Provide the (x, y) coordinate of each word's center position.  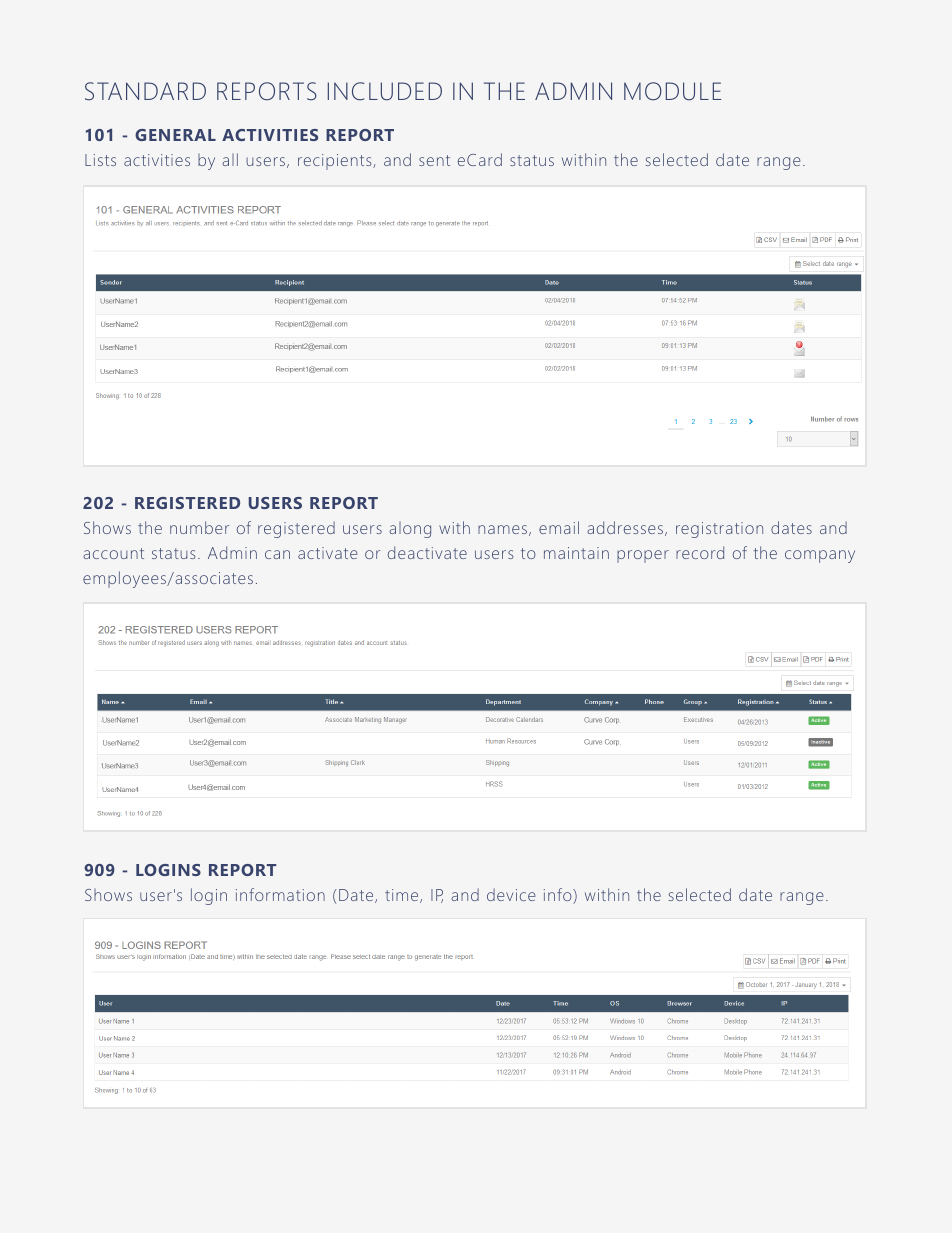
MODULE (672, 91)
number (199, 527)
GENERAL (175, 135)
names (502, 529)
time (403, 896)
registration (719, 530)
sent (434, 160)
